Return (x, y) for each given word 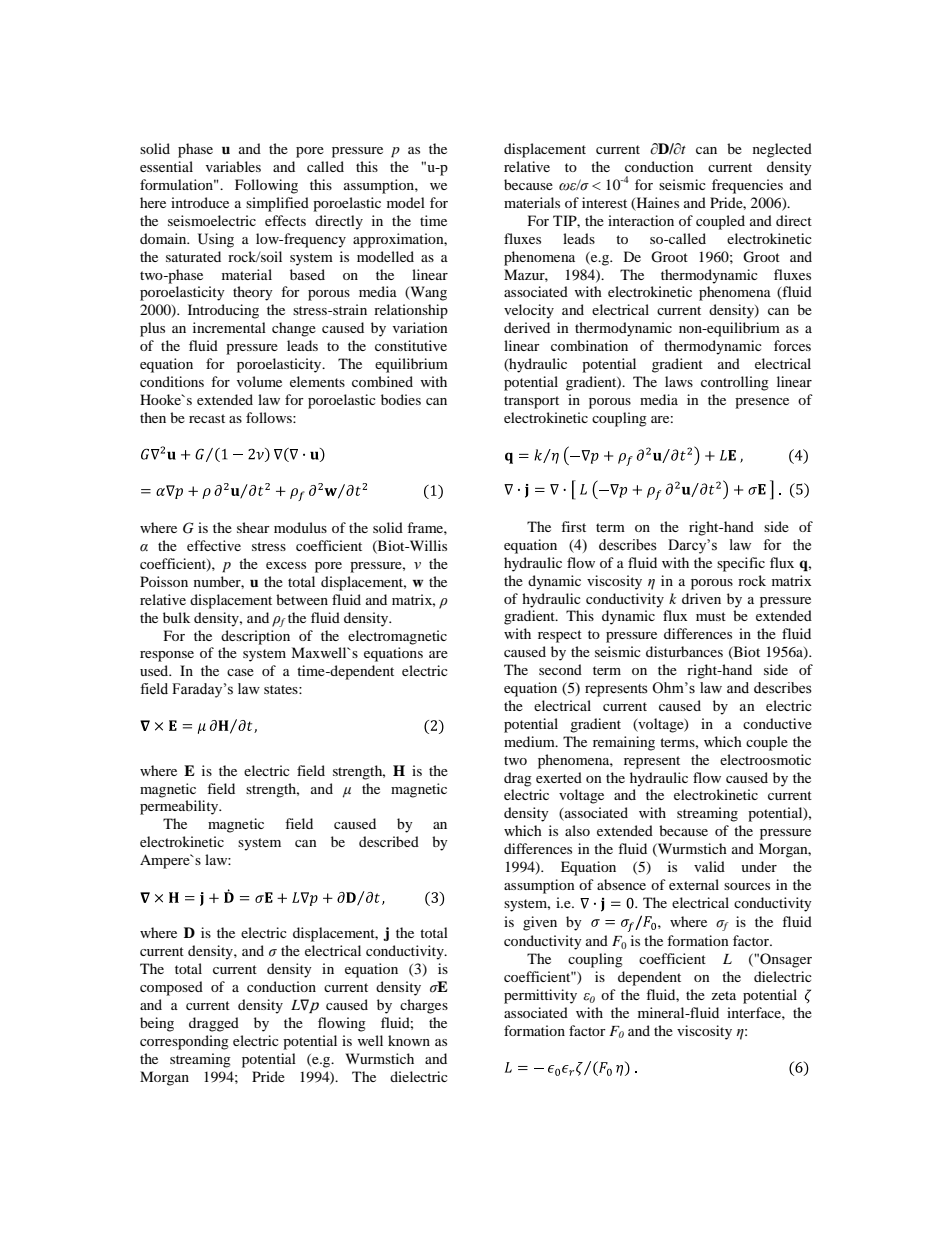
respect (560, 636)
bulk (176, 617)
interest (604, 202)
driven (701, 598)
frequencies (747, 186)
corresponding (184, 1042)
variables (233, 166)
